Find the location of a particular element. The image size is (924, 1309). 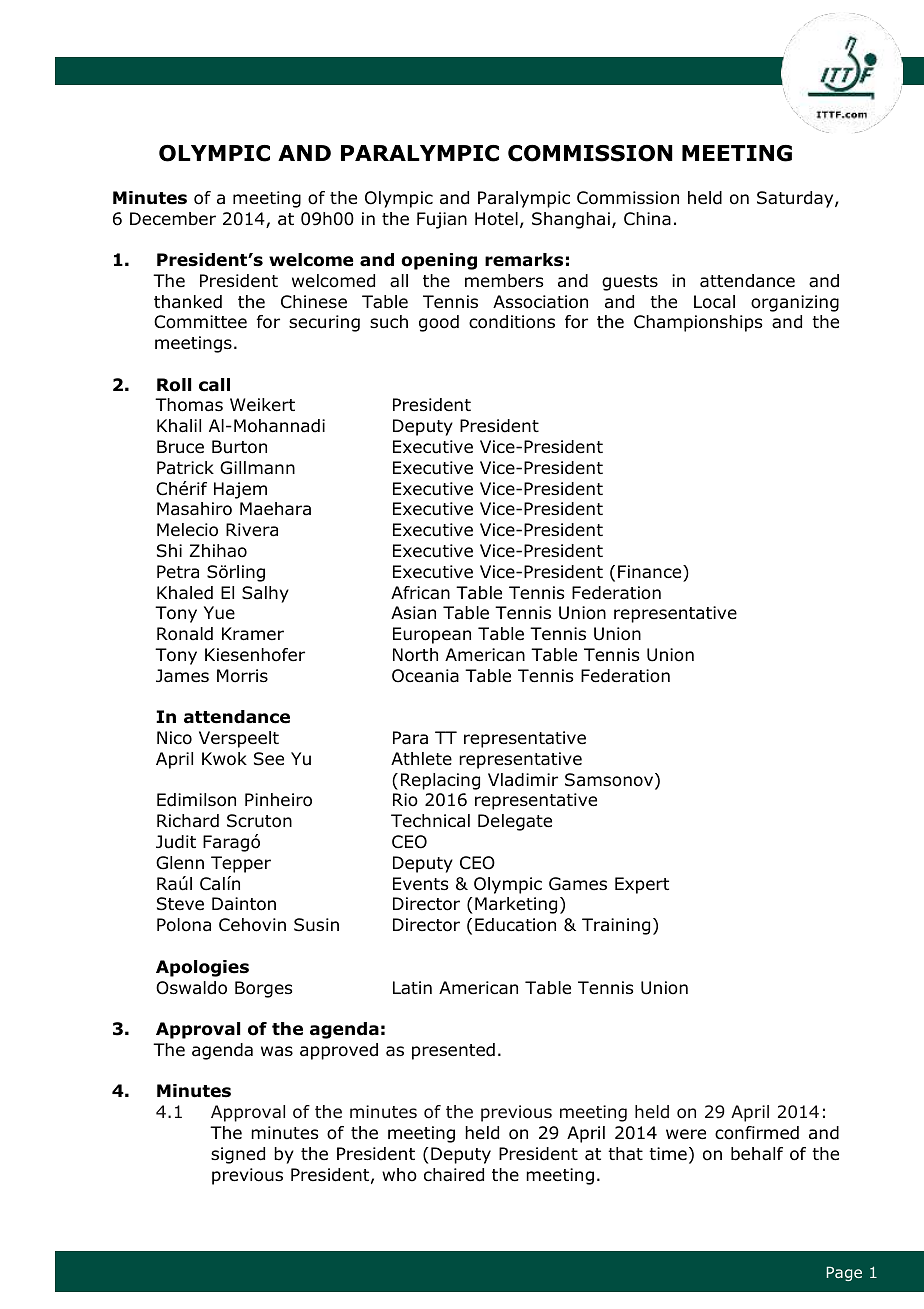

was is located at coordinates (277, 1051).
